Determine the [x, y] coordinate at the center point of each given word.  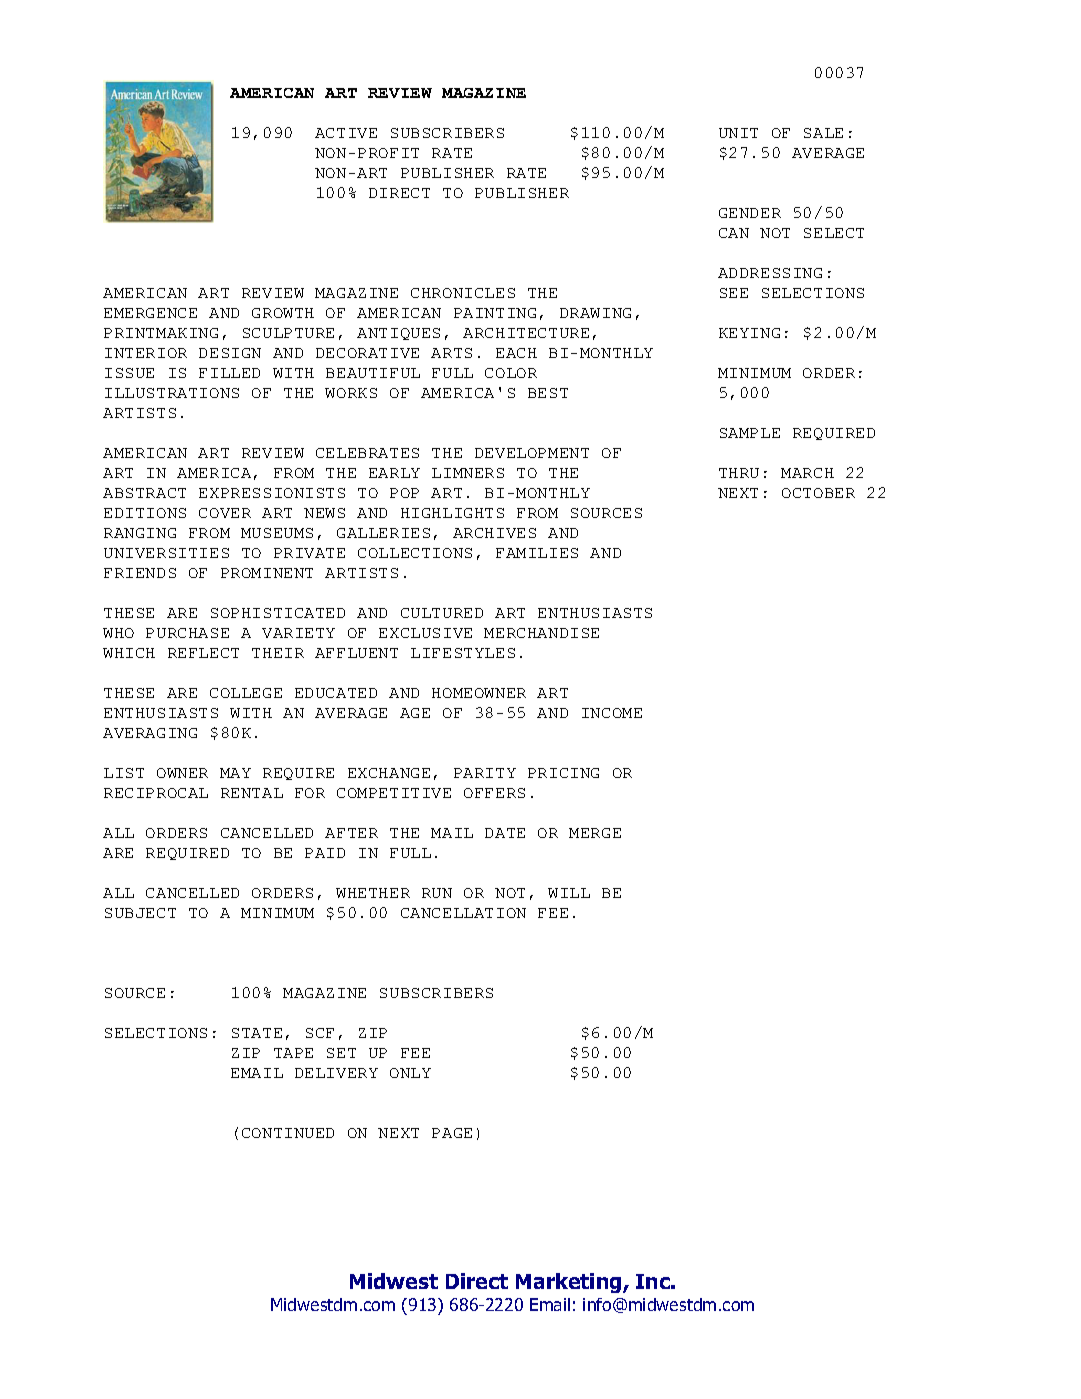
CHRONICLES [463, 293]
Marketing [570, 1283]
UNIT [738, 133]
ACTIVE [346, 133]
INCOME [612, 713]
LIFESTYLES [463, 653]
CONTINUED [288, 1133]
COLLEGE [246, 693]
